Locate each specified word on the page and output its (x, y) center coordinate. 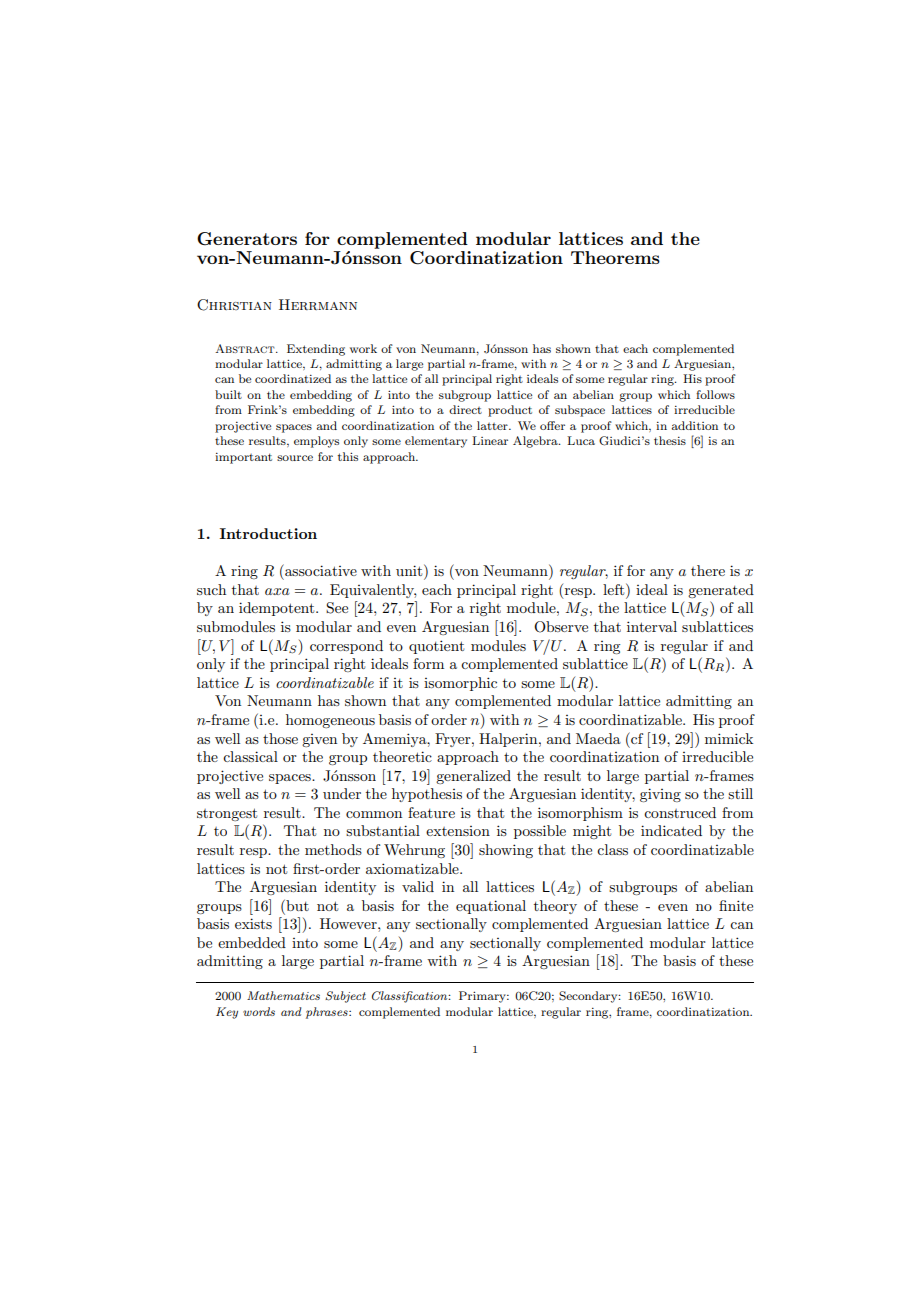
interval (652, 626)
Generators (247, 239)
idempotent (278, 609)
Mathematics (283, 995)
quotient (436, 647)
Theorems (615, 257)
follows (715, 394)
